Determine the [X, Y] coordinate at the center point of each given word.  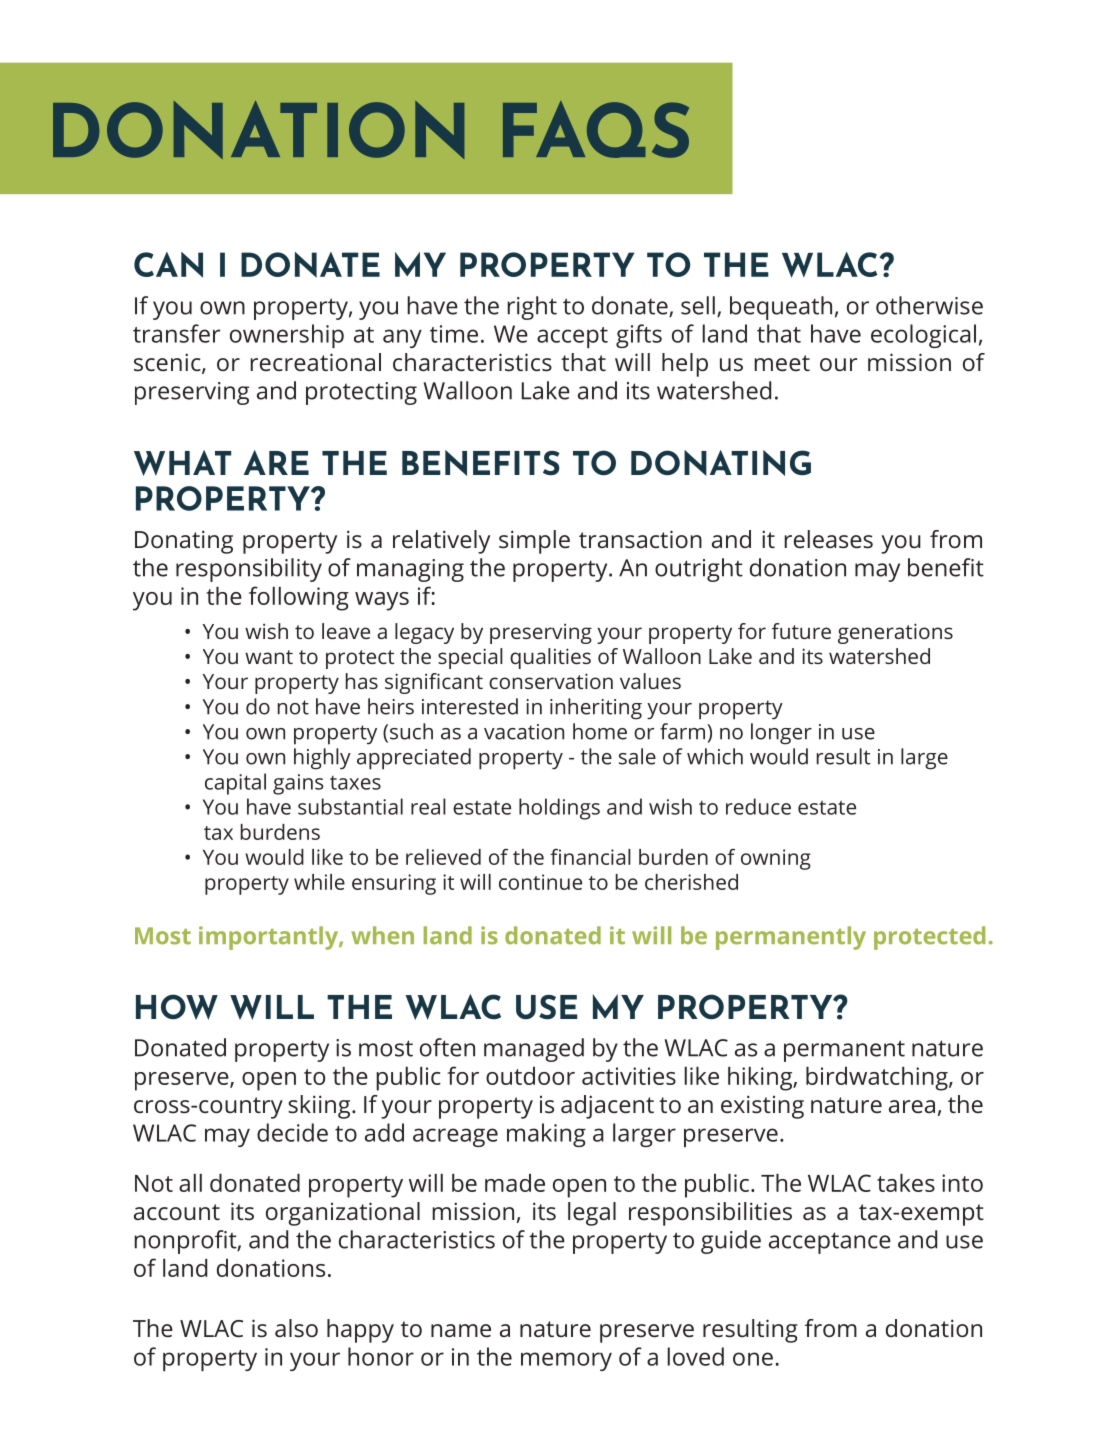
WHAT [182, 463]
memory [566, 1361]
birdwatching [878, 1078]
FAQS [596, 129]
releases [828, 539]
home [600, 731]
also [296, 1328]
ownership [287, 336]
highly [322, 759]
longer [781, 734]
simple [534, 542]
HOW [177, 1007]
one [753, 1359]
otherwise [929, 305]
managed [534, 1050]
